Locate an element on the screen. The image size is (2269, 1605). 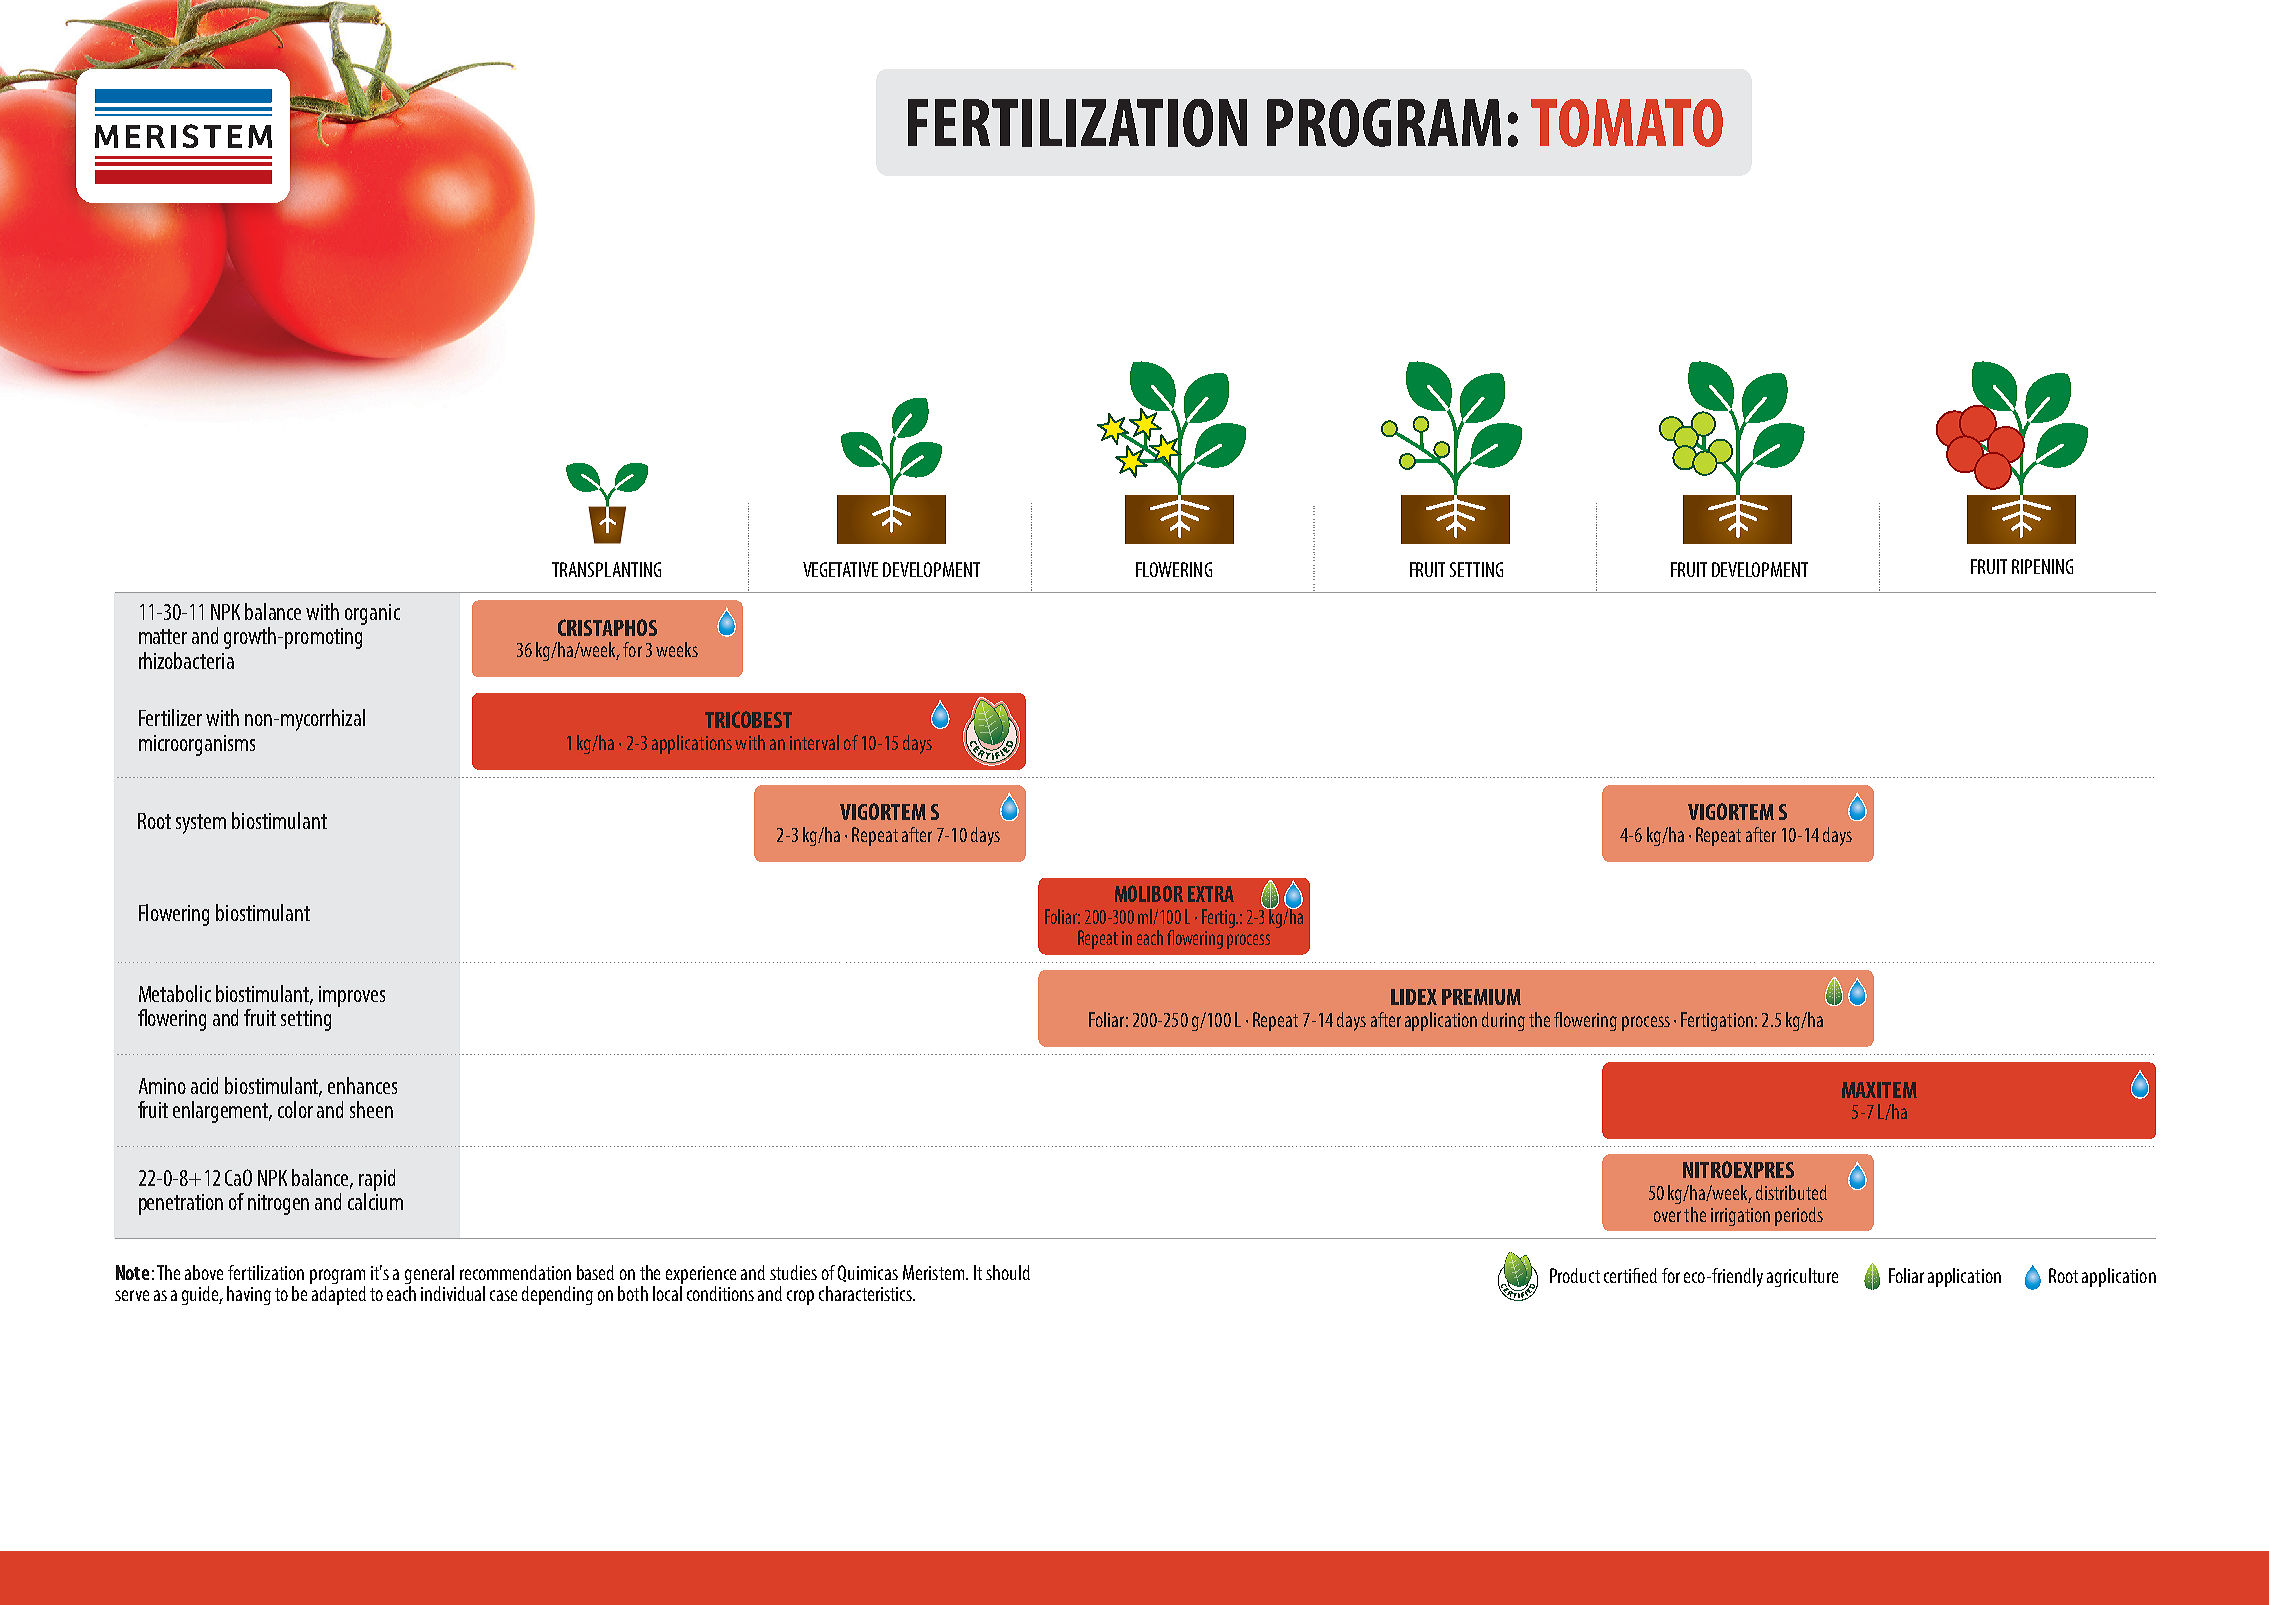
enhances is located at coordinates (362, 1085).
